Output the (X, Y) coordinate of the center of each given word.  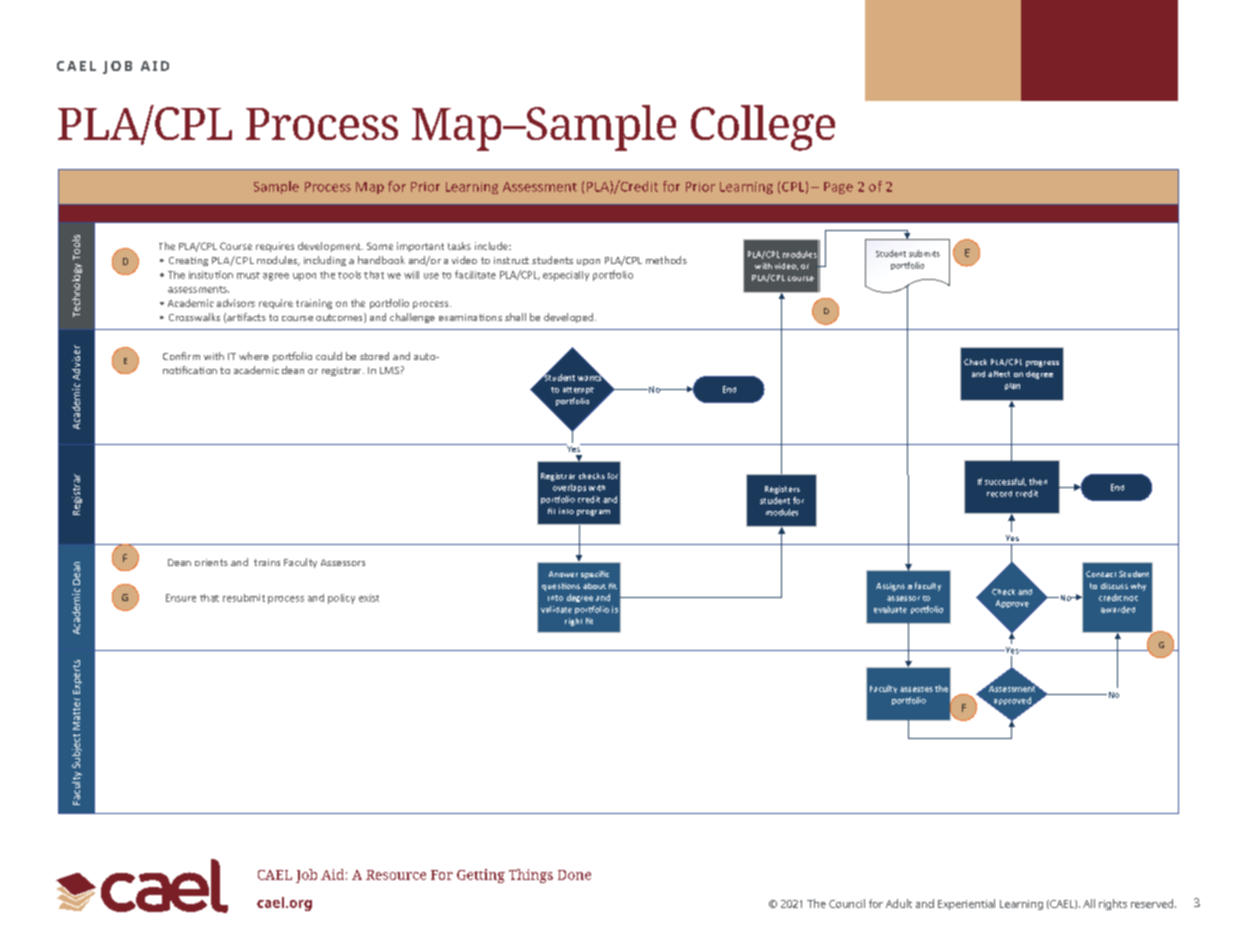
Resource (396, 875)
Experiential (966, 904)
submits (924, 253)
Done (574, 875)
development (330, 247)
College (763, 128)
